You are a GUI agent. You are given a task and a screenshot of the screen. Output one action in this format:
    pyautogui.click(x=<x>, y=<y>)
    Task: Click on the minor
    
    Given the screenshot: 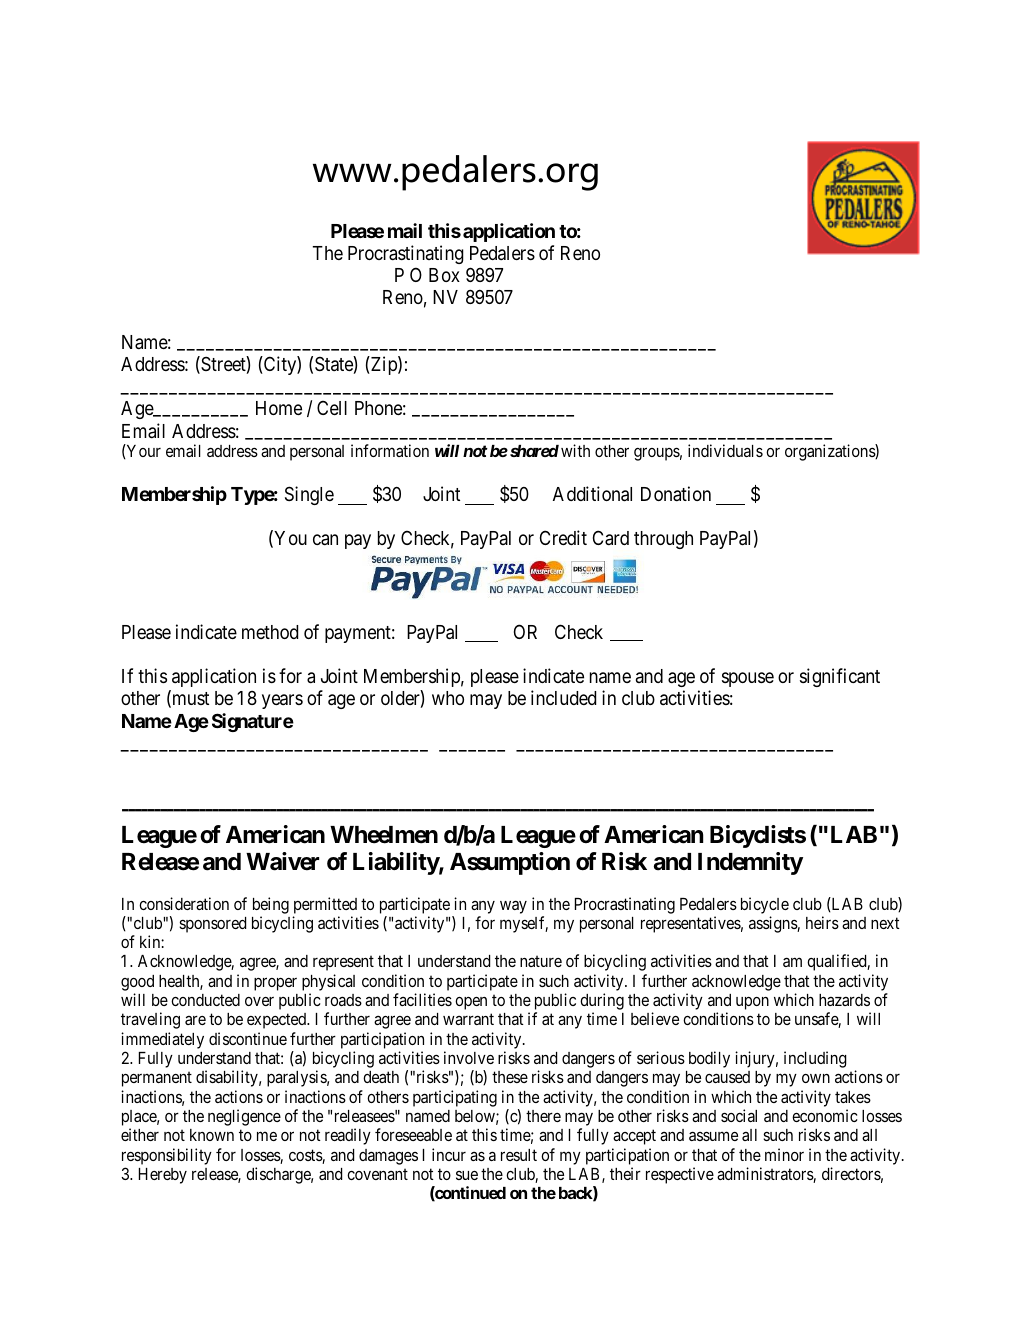 What is the action you would take?
    pyautogui.click(x=784, y=1154)
